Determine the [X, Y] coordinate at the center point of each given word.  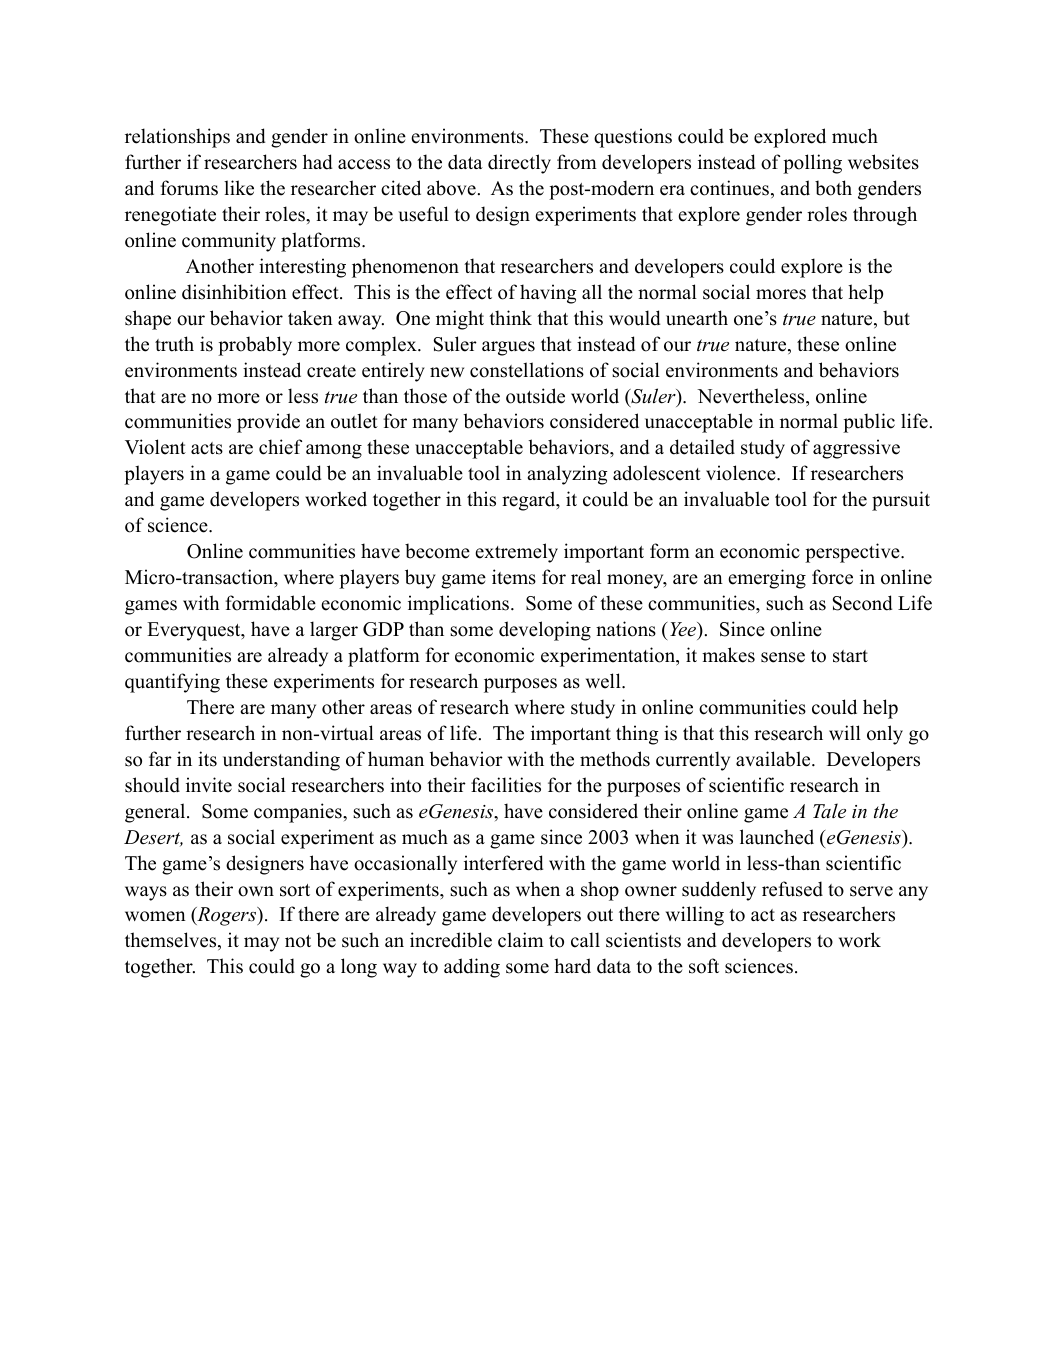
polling [812, 164]
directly [519, 164]
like [239, 188]
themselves [172, 941]
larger [334, 631]
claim [521, 940]
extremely [516, 553]
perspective [853, 553]
